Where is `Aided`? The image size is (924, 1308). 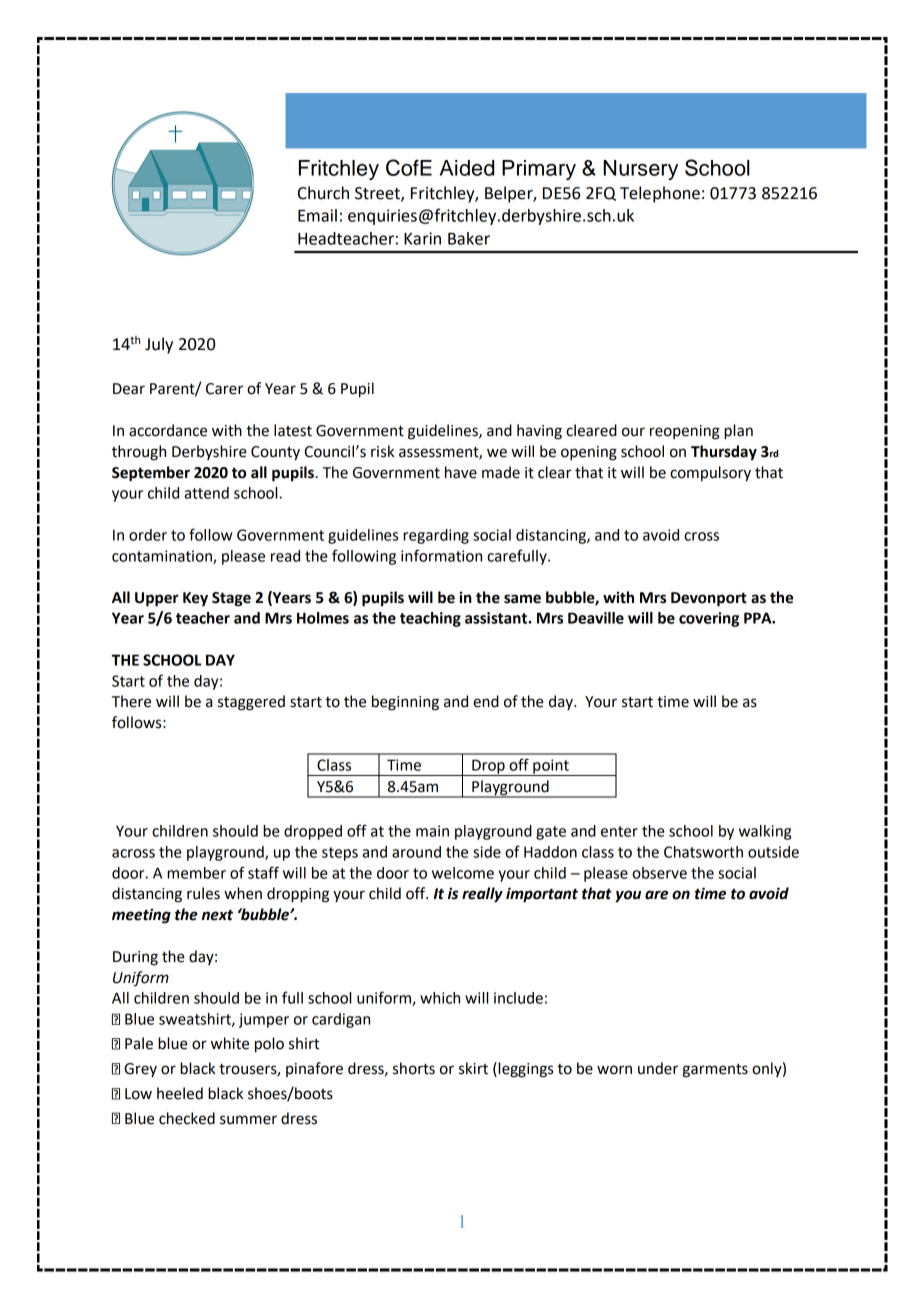
Aided is located at coordinates (467, 168).
